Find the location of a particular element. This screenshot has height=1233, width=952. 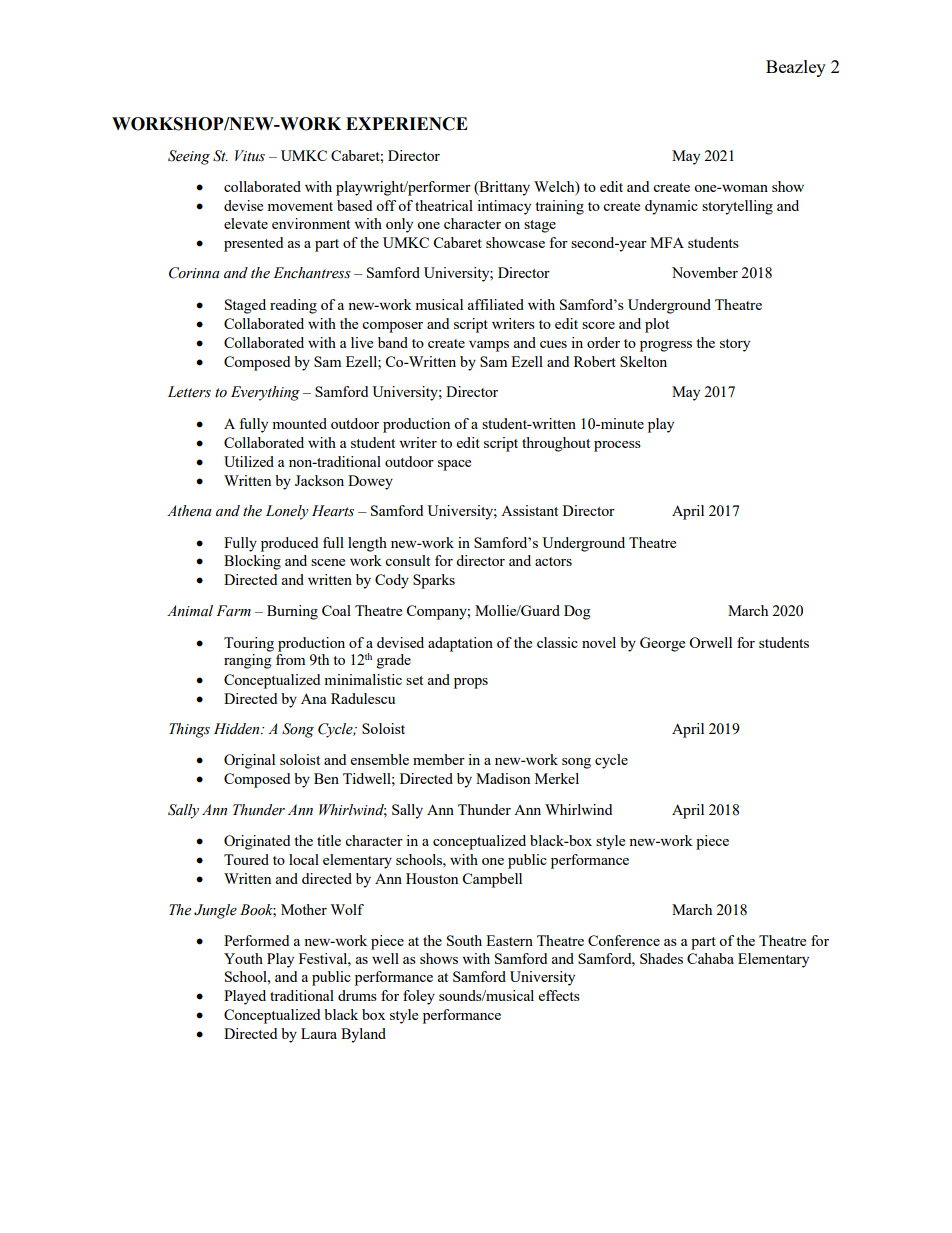

Seeing is located at coordinates (189, 157).
